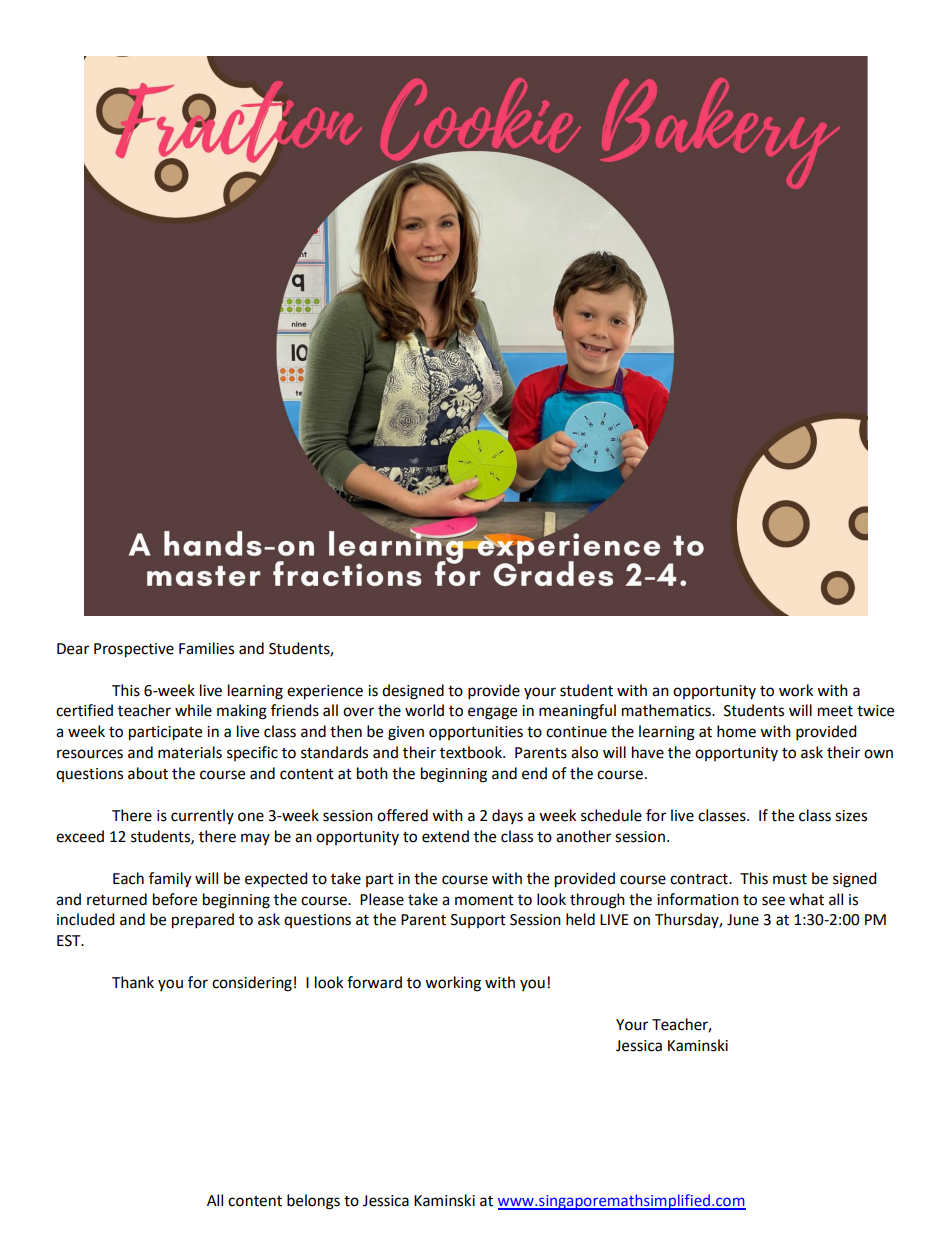  I want to click on Support, so click(478, 921).
